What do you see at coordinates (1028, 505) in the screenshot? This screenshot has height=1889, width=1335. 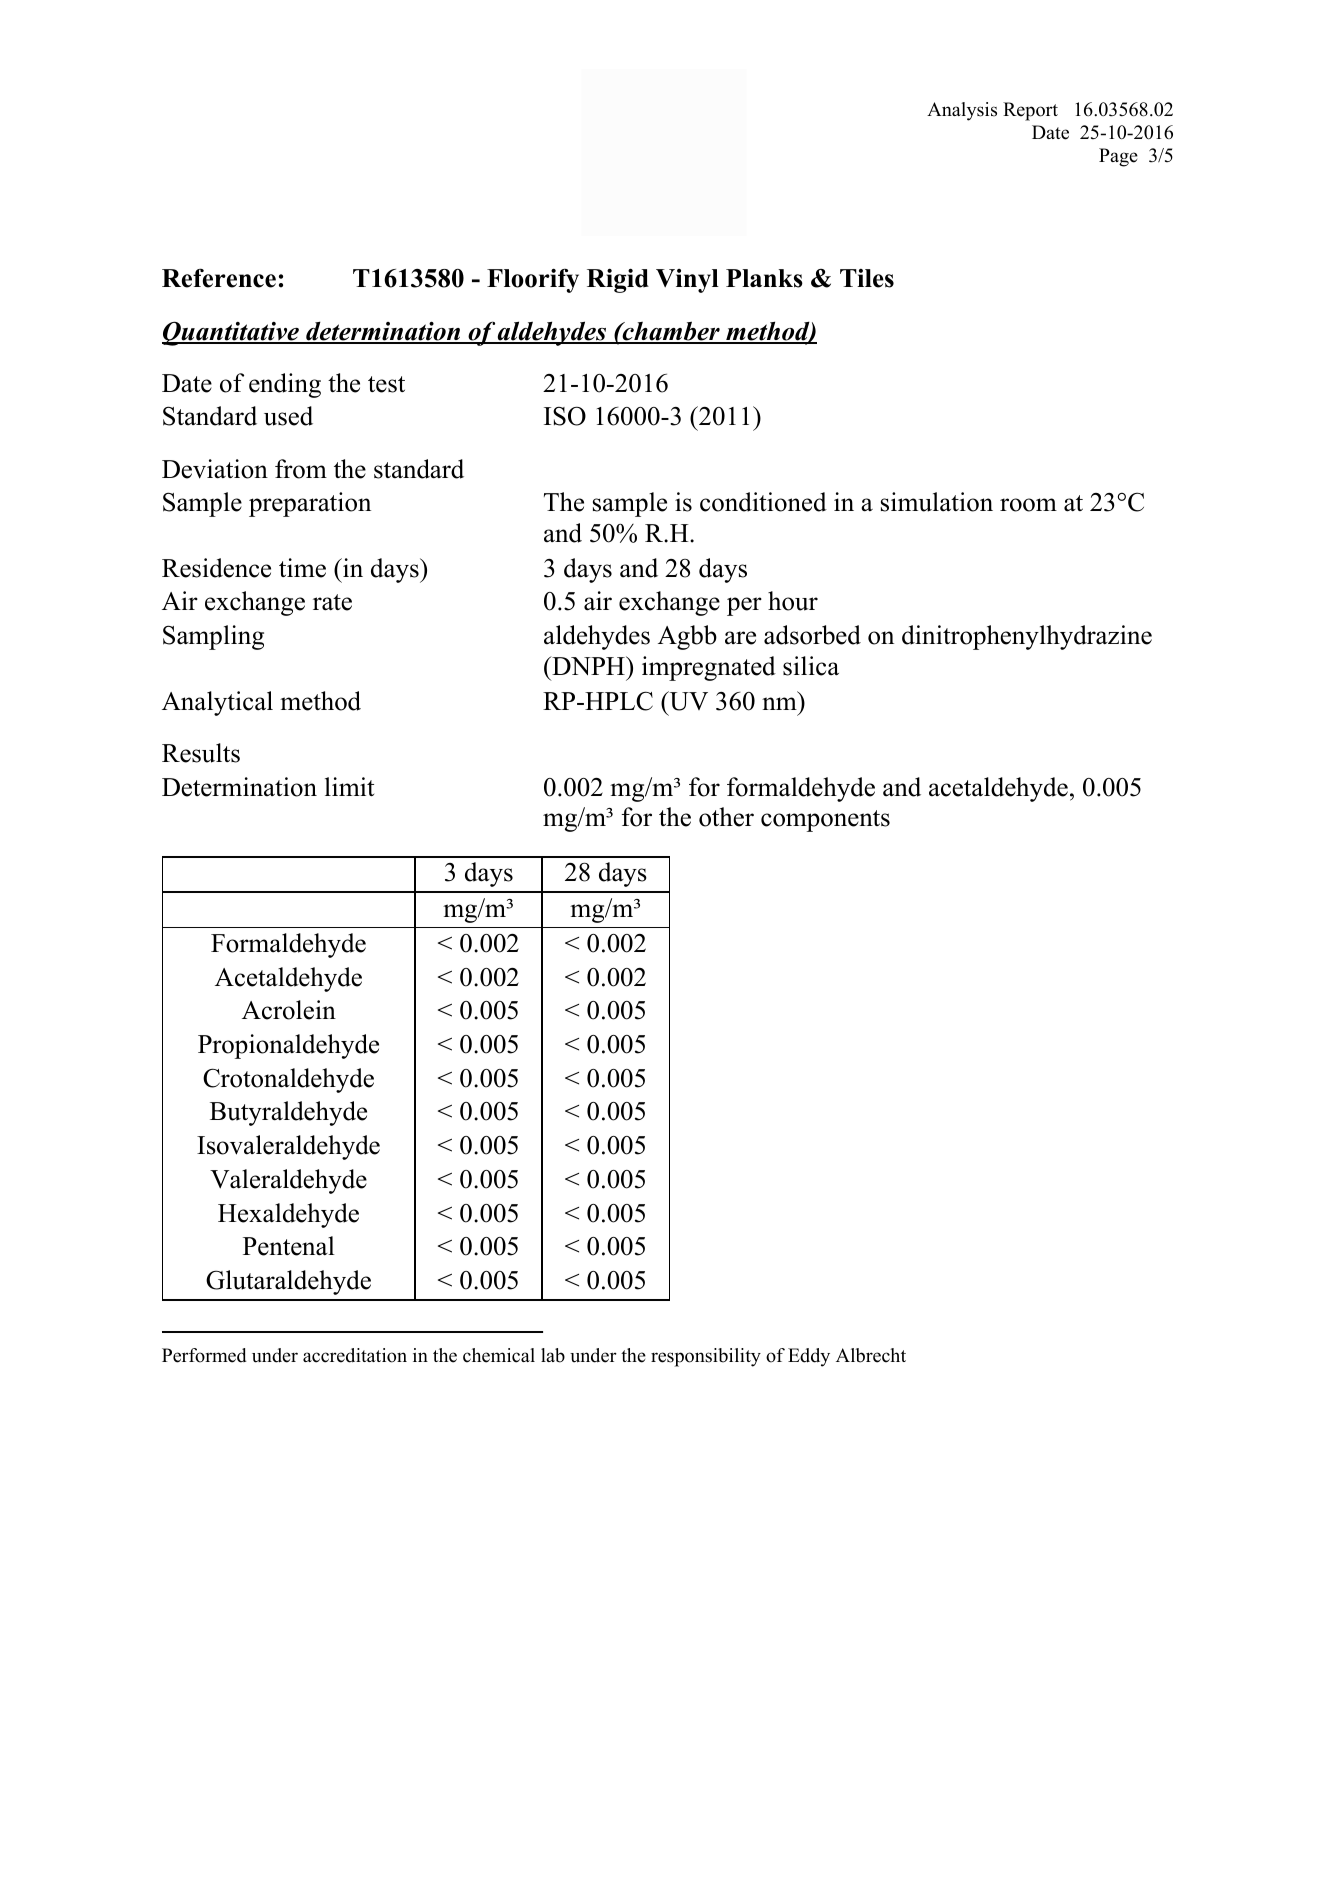 I see `room` at bounding box center [1028, 505].
